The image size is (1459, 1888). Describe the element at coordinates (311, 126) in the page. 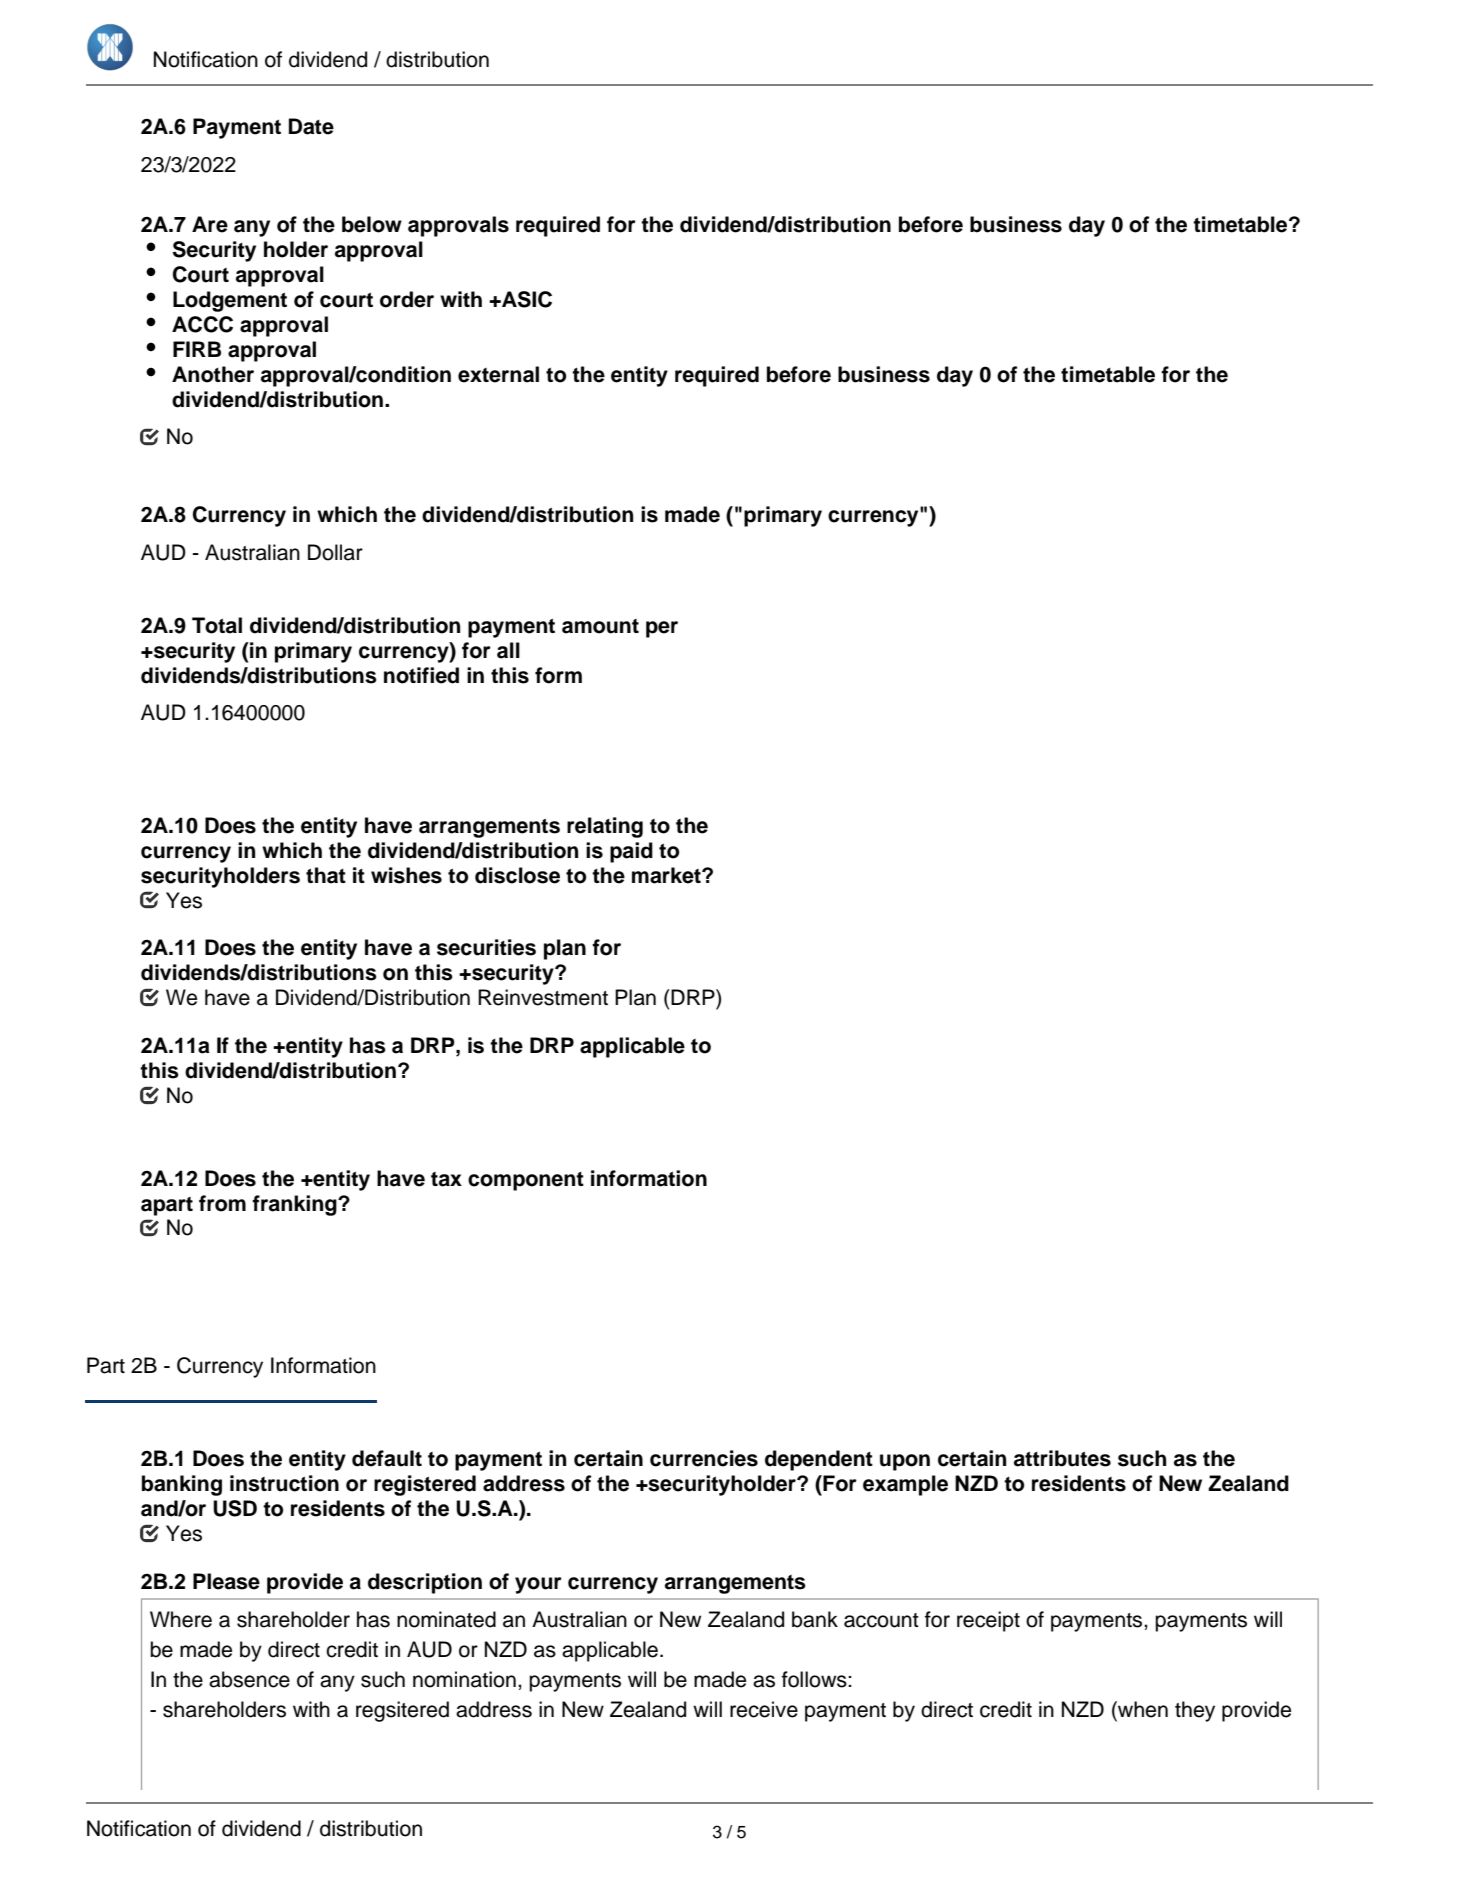

I see `Date` at that location.
